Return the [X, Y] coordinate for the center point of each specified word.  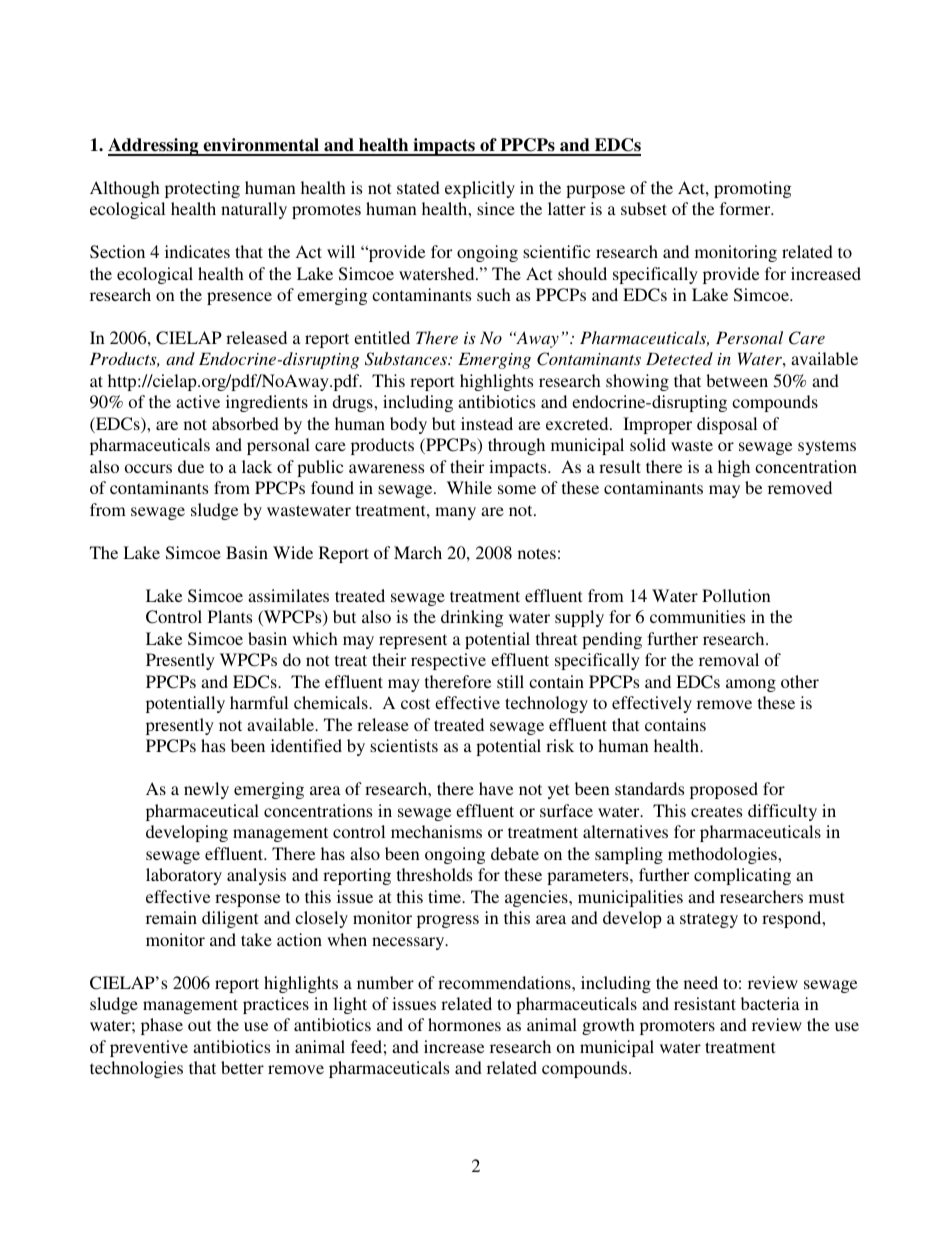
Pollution [736, 595]
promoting [753, 189]
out [199, 1025]
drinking [472, 618]
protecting [202, 189]
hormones [464, 1024]
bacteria [770, 1003]
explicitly [480, 189]
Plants [230, 616]
